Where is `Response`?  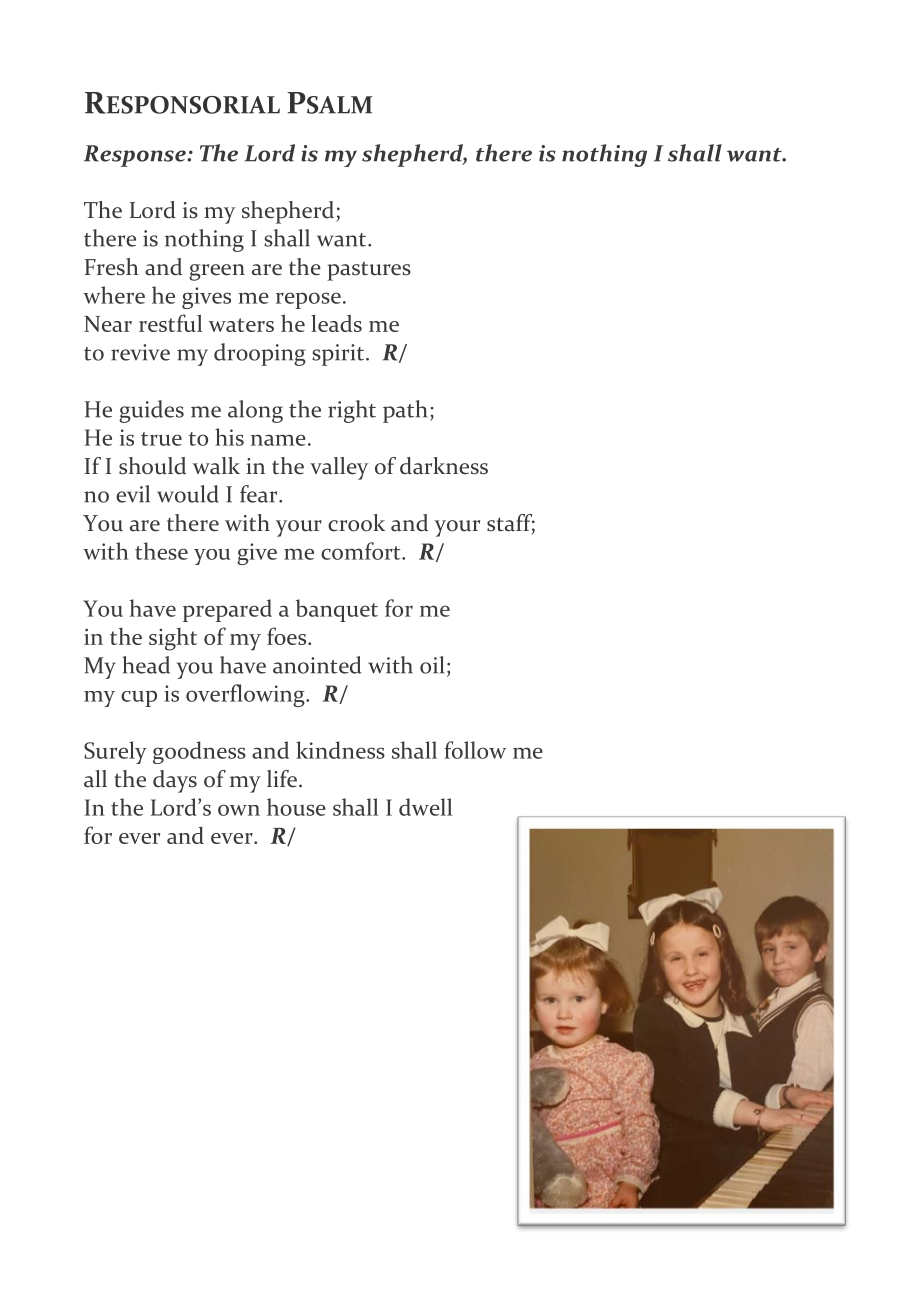
Response is located at coordinates (136, 156).
